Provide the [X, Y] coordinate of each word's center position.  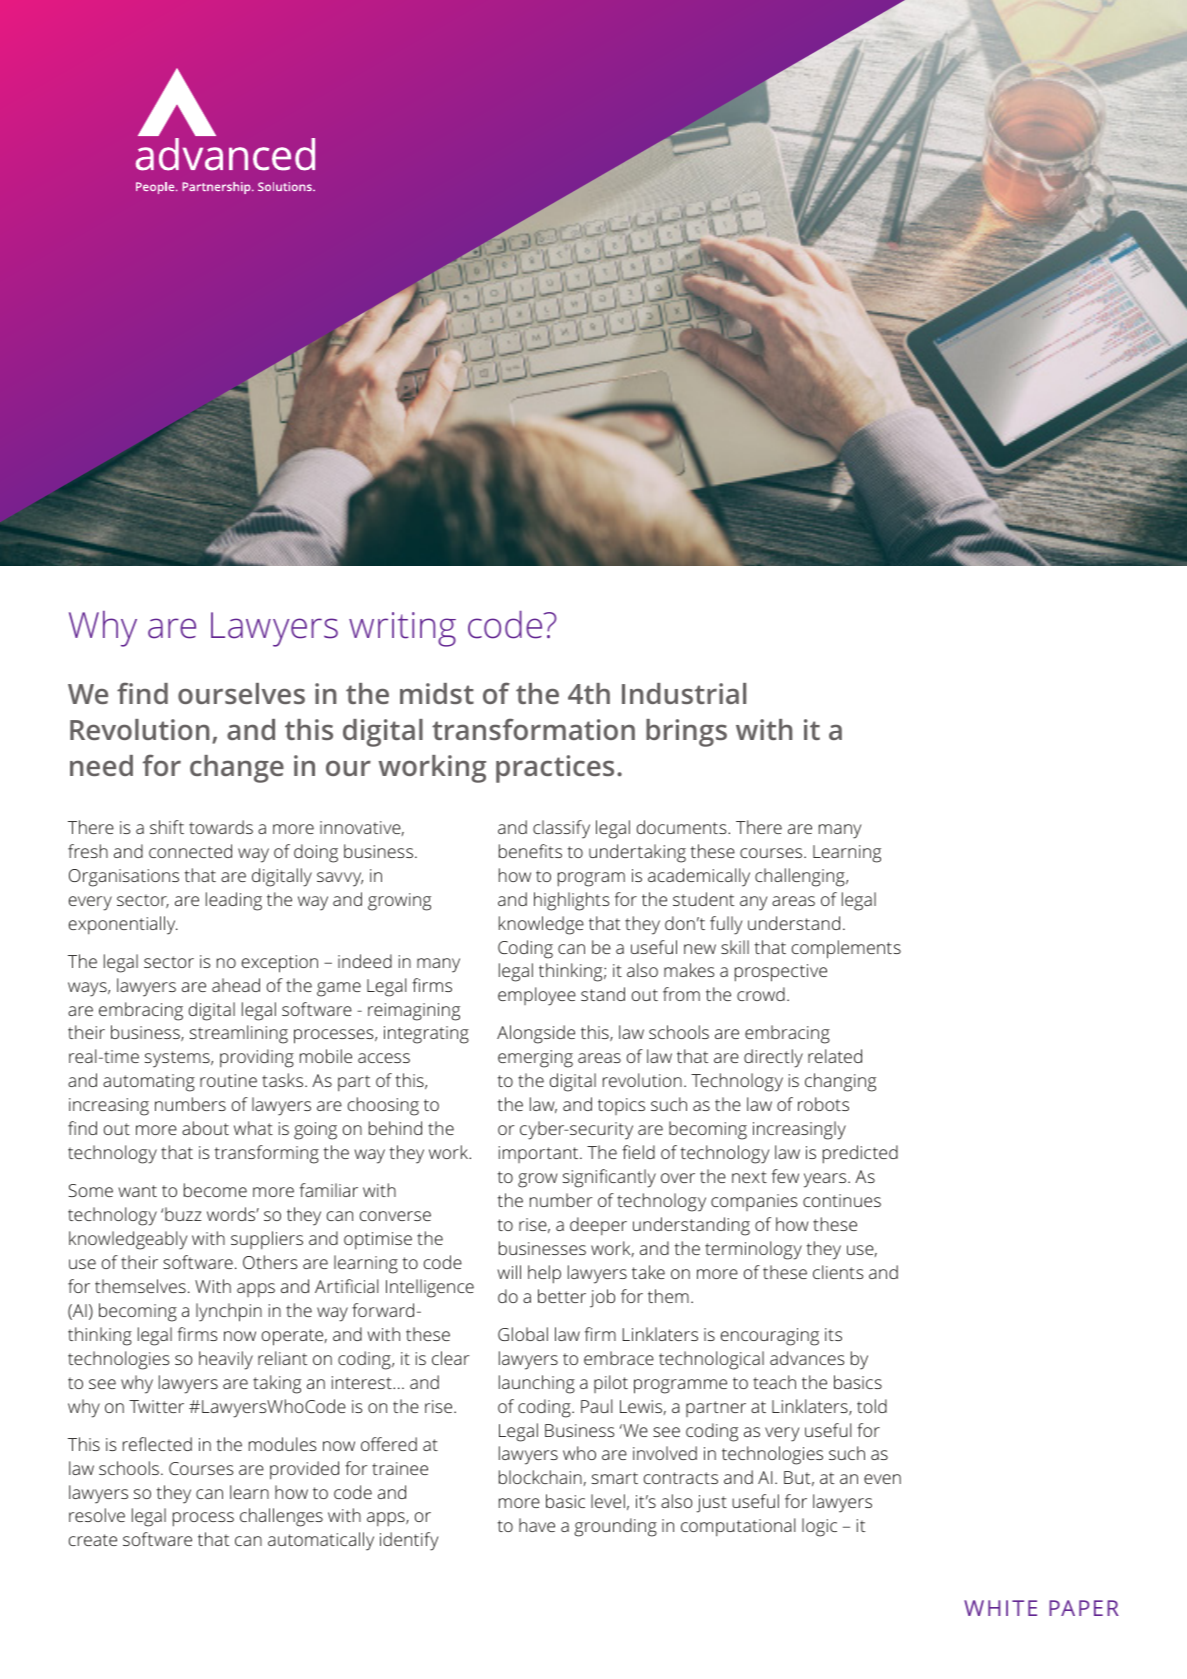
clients [838, 1272]
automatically [321, 1541]
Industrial [684, 693]
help [544, 1274]
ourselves [241, 693]
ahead [236, 985]
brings [686, 733]
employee [537, 996]
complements [846, 949]
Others [270, 1262]
